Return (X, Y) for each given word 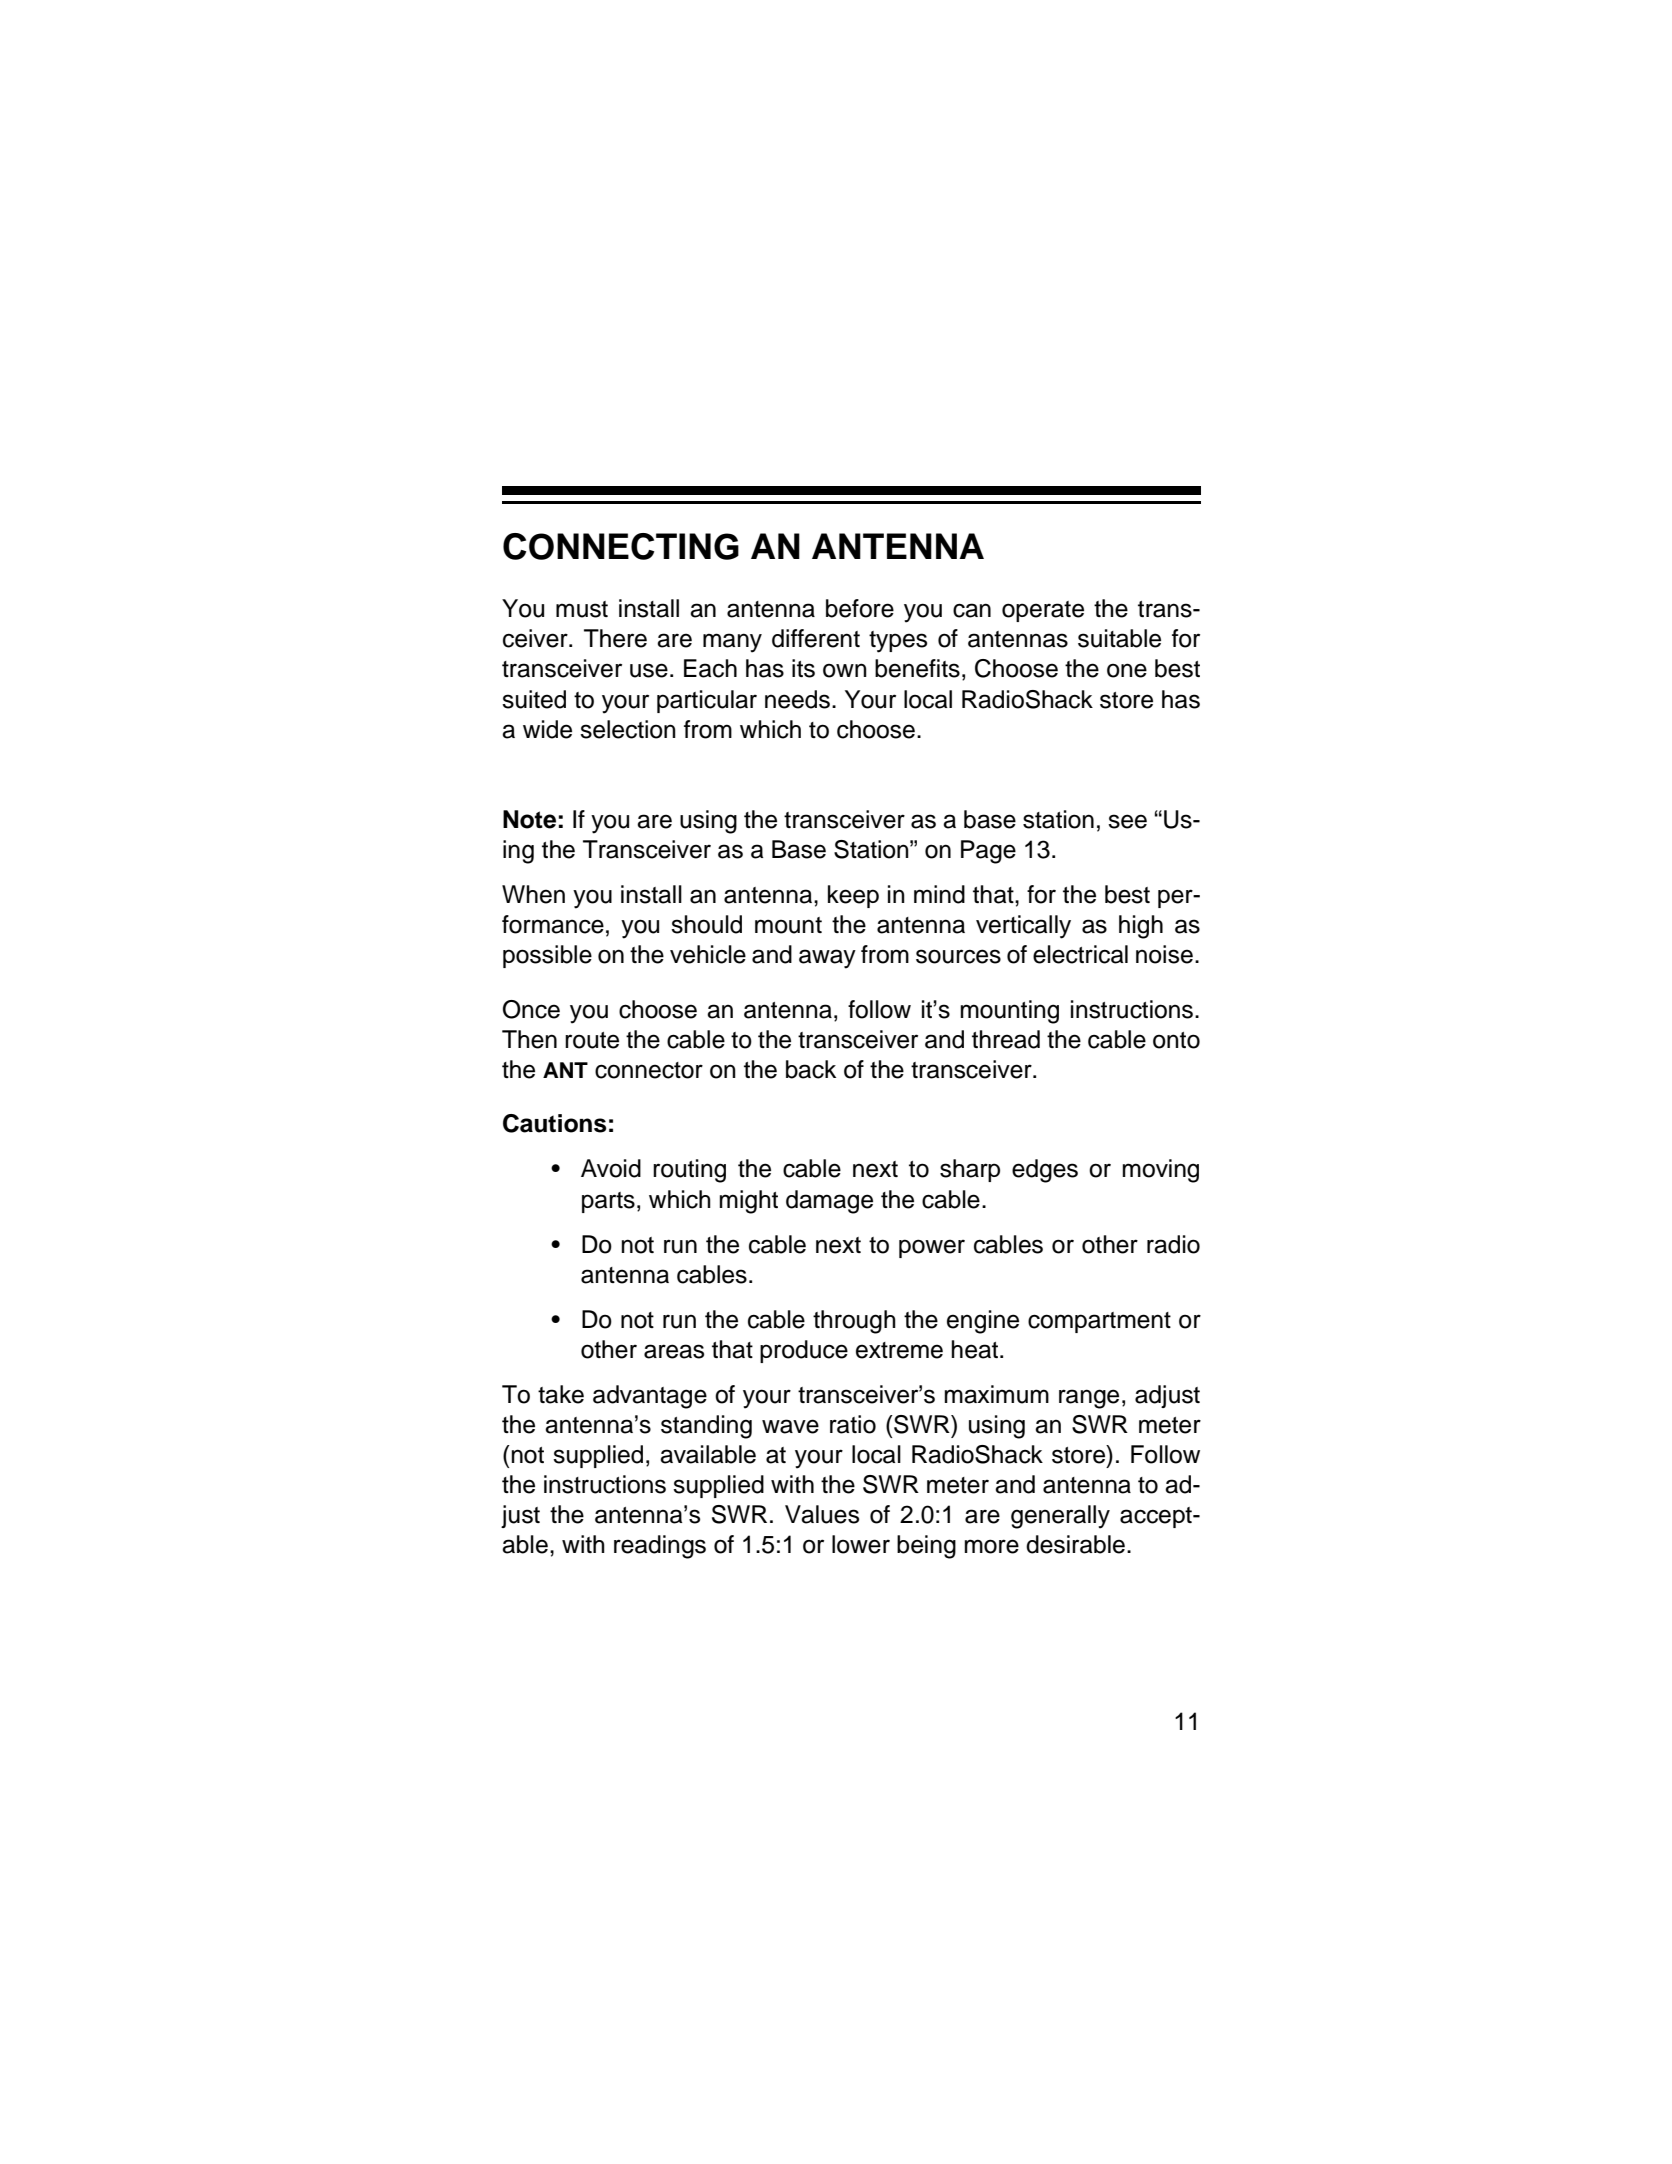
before (860, 608)
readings (660, 1547)
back (811, 1069)
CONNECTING (621, 546)
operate (1043, 611)
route (592, 1040)
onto (1176, 1040)
